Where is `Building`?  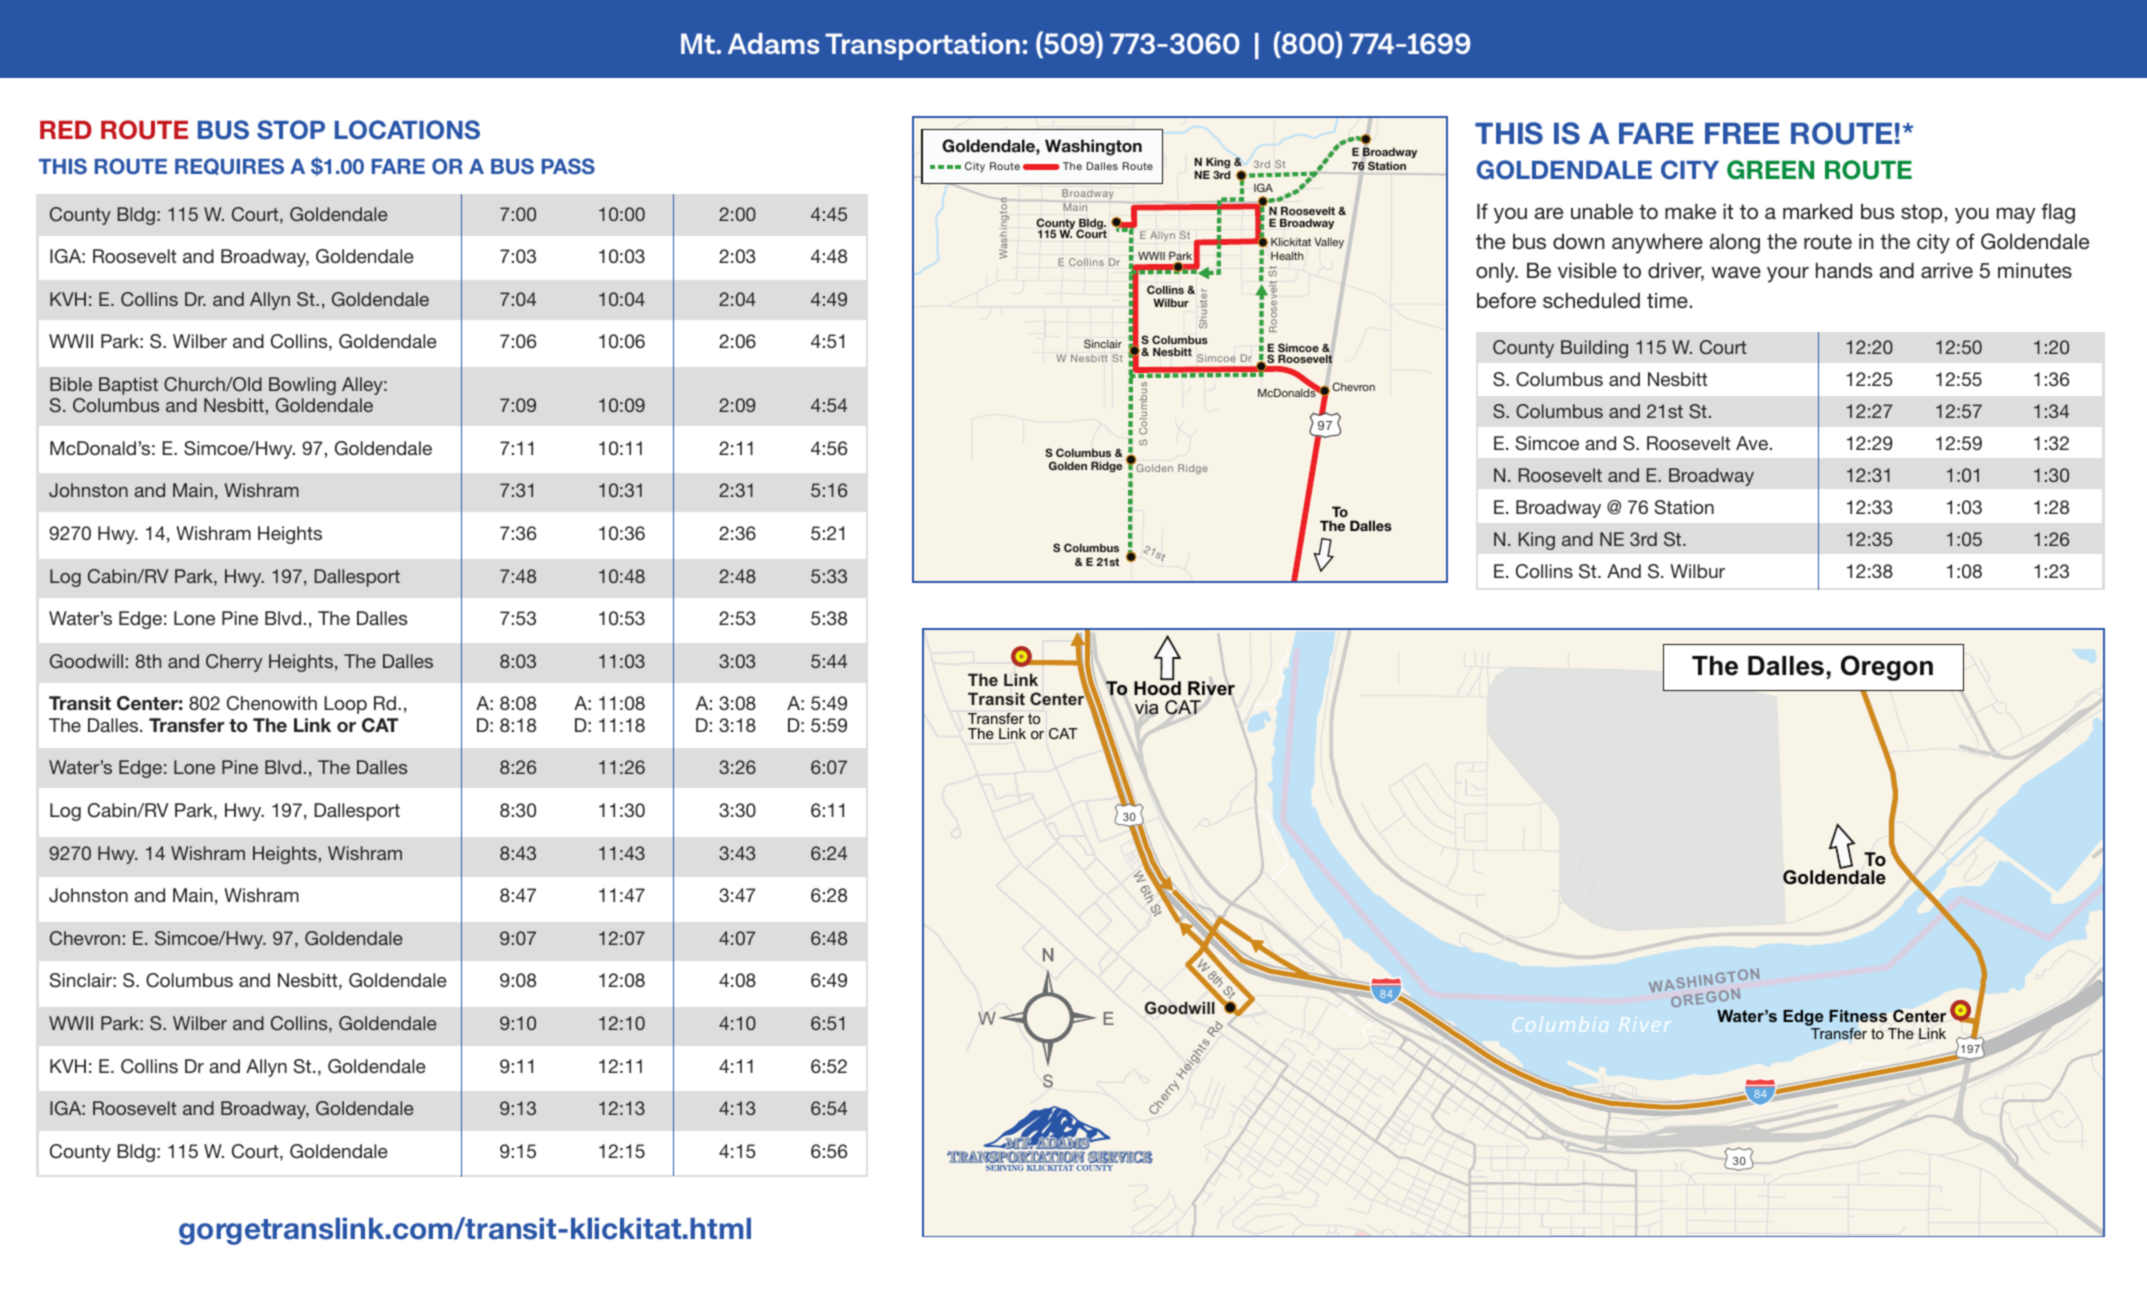 Building is located at coordinates (1594, 349).
